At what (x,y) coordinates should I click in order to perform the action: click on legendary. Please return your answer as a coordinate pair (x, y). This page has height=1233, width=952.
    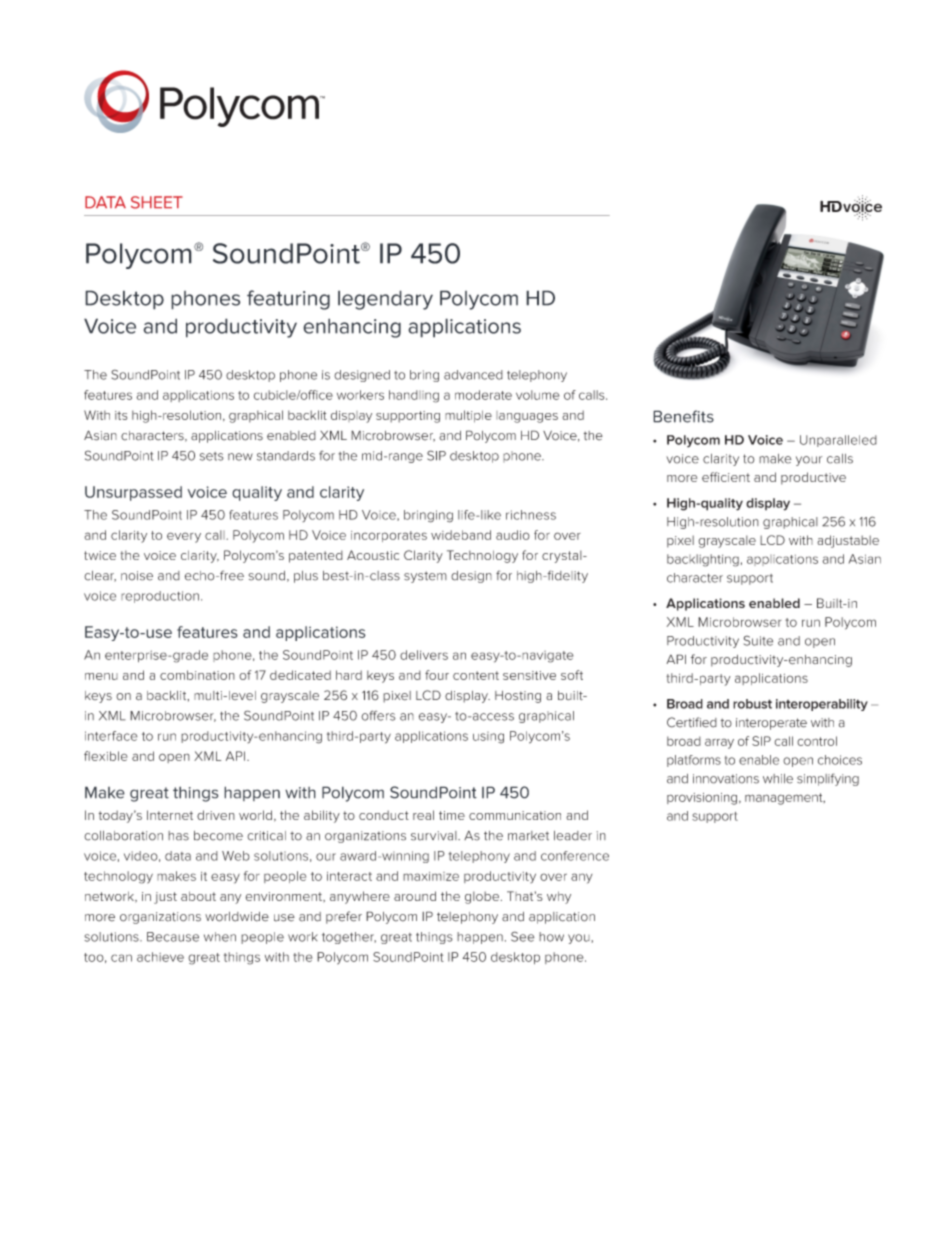
    Looking at the image, I should click on (385, 300).
